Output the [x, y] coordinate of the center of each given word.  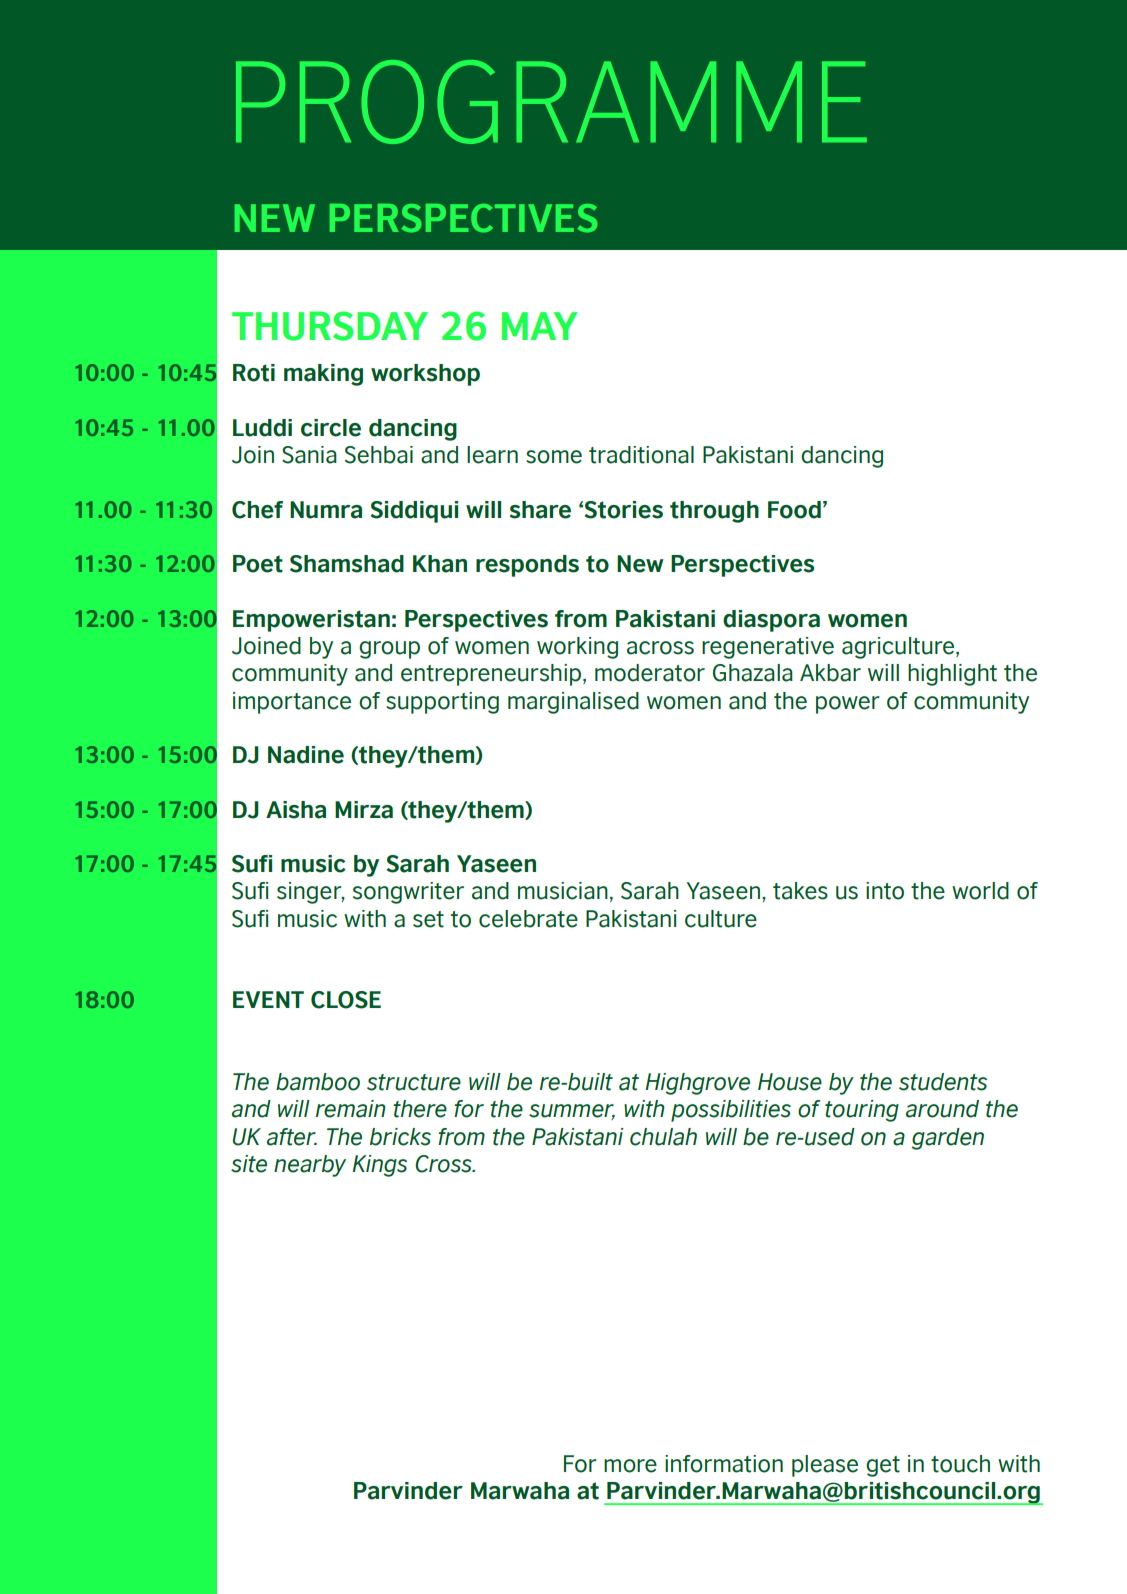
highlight [952, 675]
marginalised [573, 703]
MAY [540, 326]
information [724, 1464]
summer [572, 1112]
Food [794, 510]
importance [292, 703]
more [630, 1466]
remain [351, 1109]
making [323, 375]
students [943, 1082]
